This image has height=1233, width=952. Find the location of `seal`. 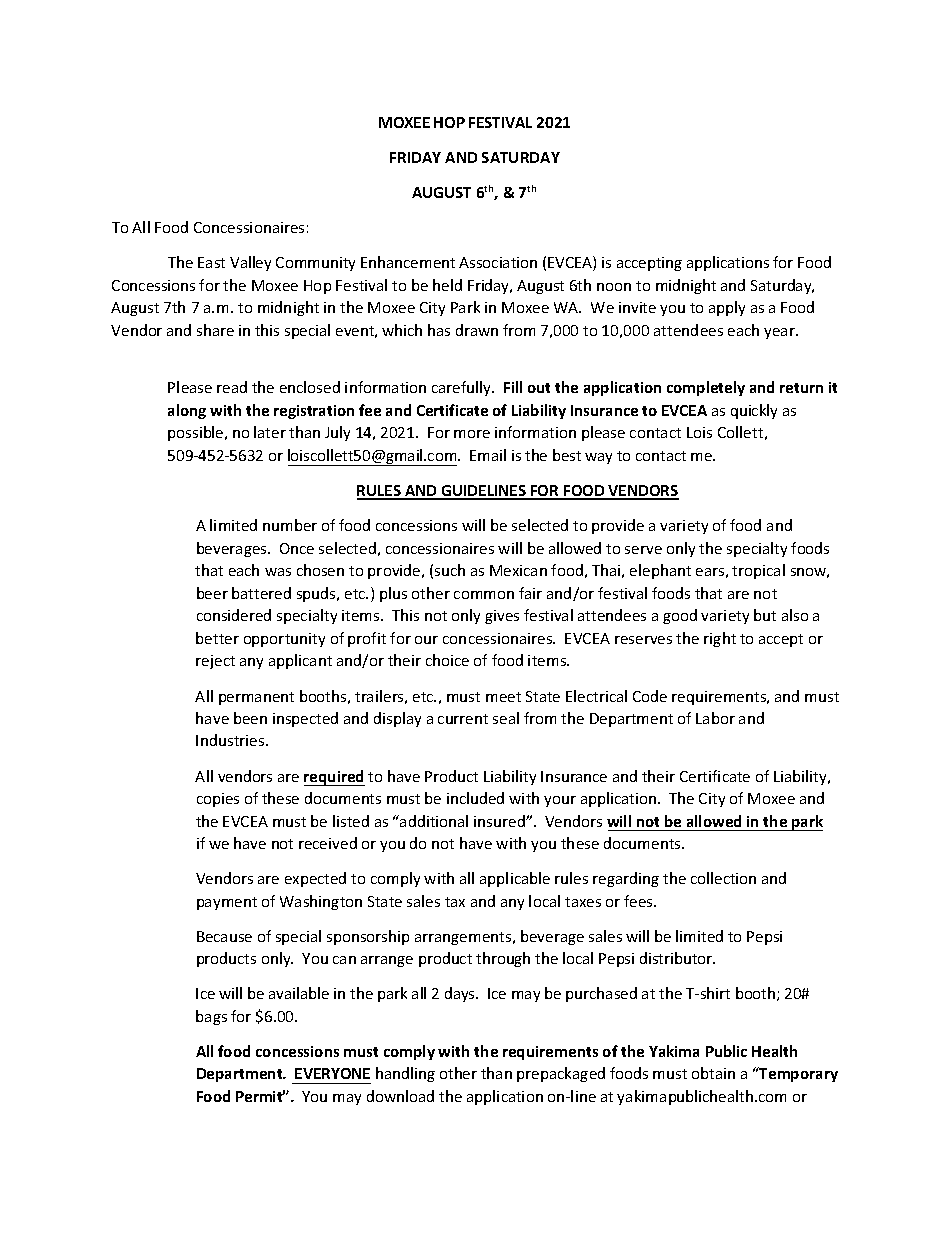

seal is located at coordinates (506, 718).
